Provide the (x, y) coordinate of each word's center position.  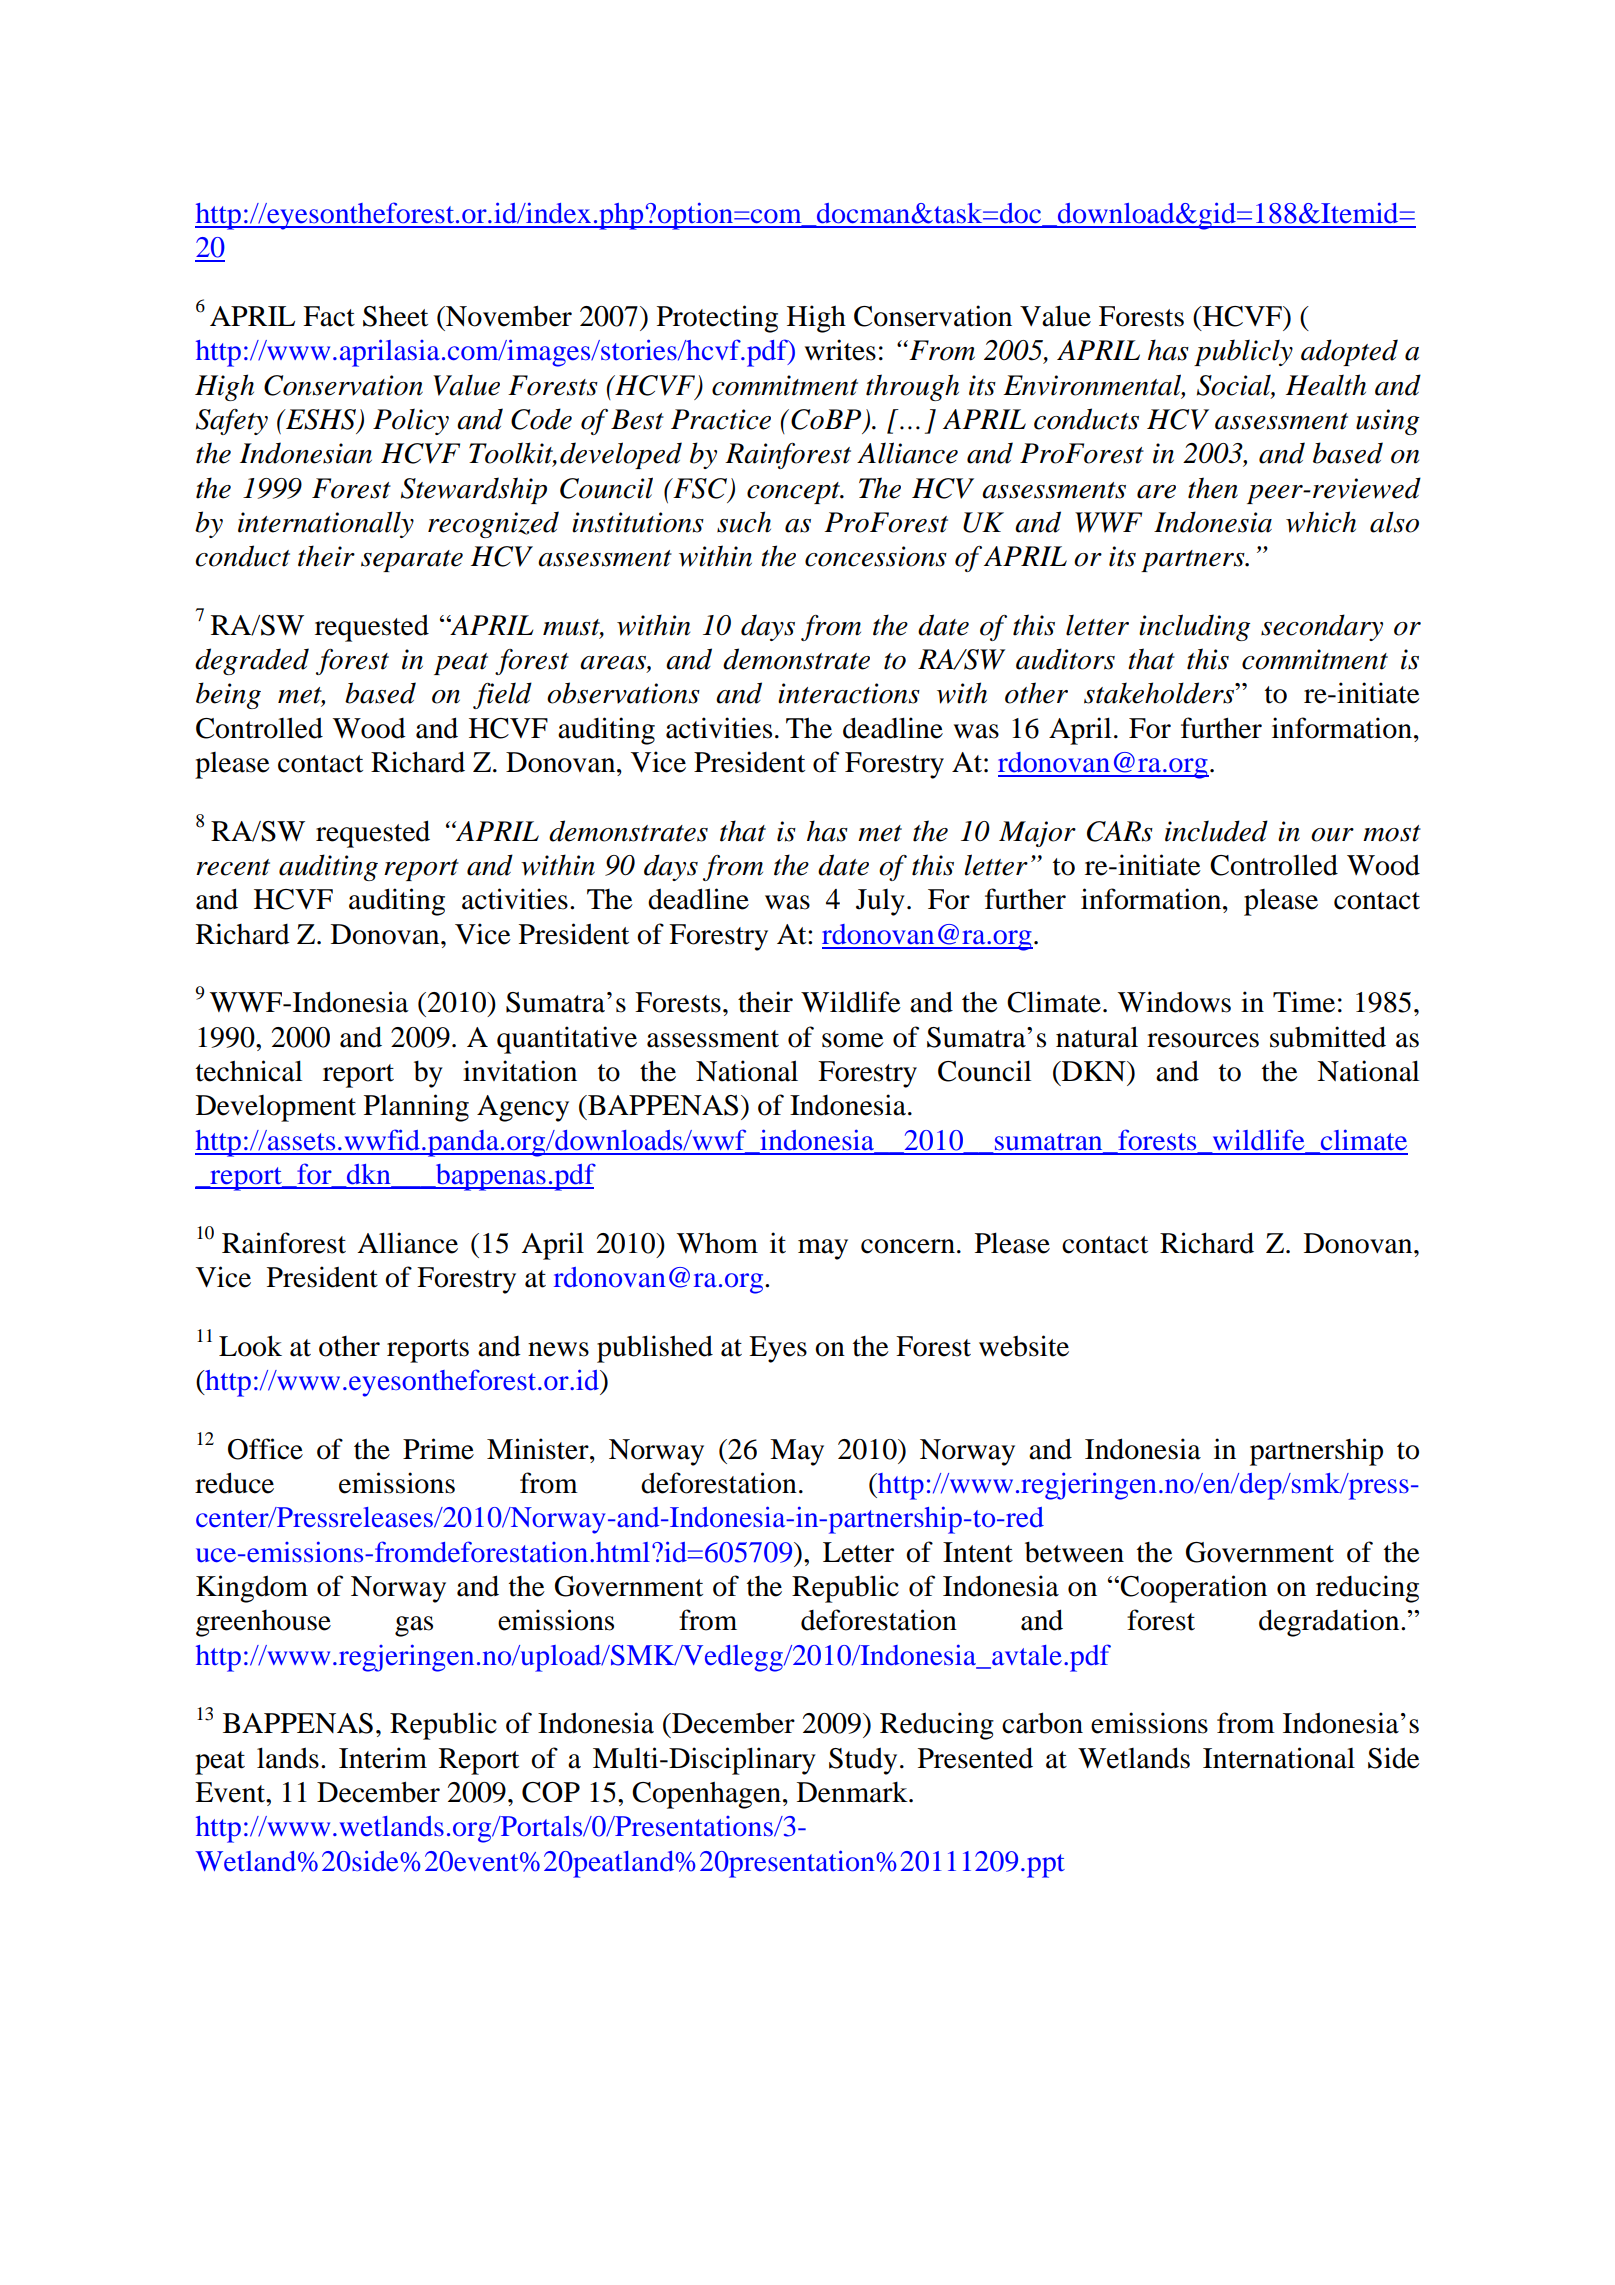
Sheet (395, 316)
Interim (383, 1758)
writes (840, 350)
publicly (1243, 352)
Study (863, 1761)
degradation (1330, 1623)
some (853, 1040)
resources (1203, 1040)
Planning (416, 1108)
